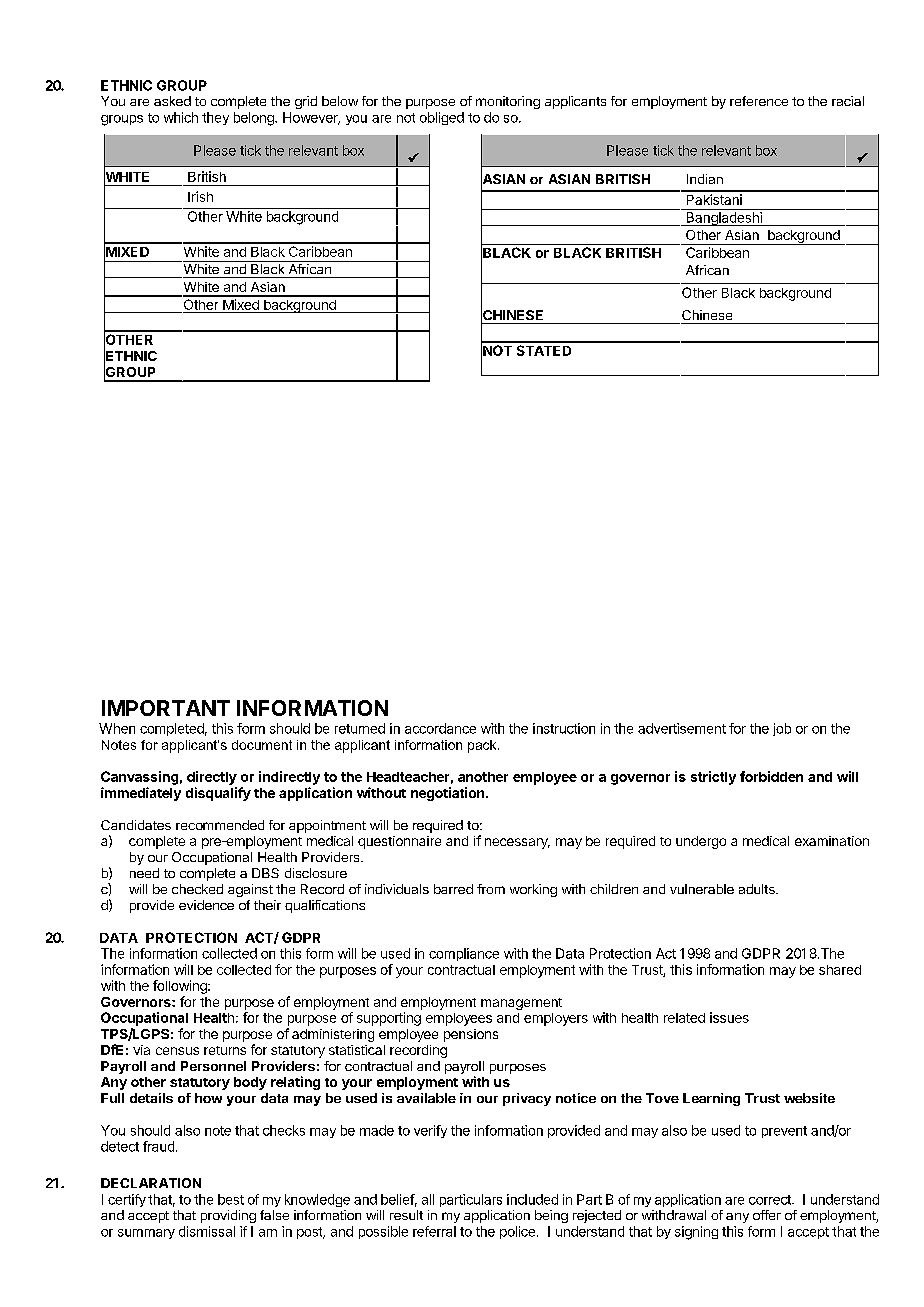 The height and width of the image is (1307, 924). What do you see at coordinates (166, 708) in the image?
I see `IMPORTANT` at bounding box center [166, 708].
